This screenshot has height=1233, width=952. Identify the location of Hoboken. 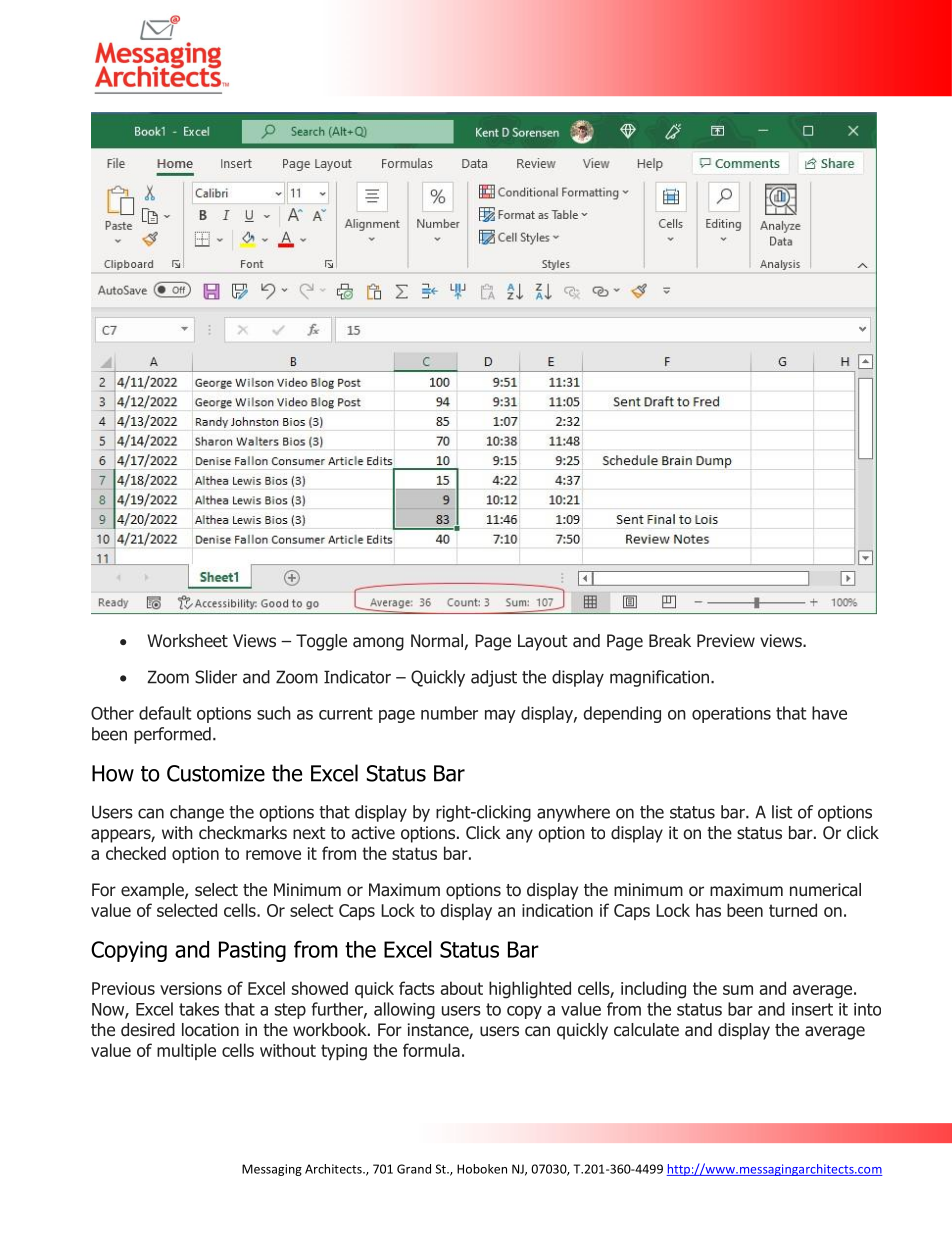
(482, 1169).
